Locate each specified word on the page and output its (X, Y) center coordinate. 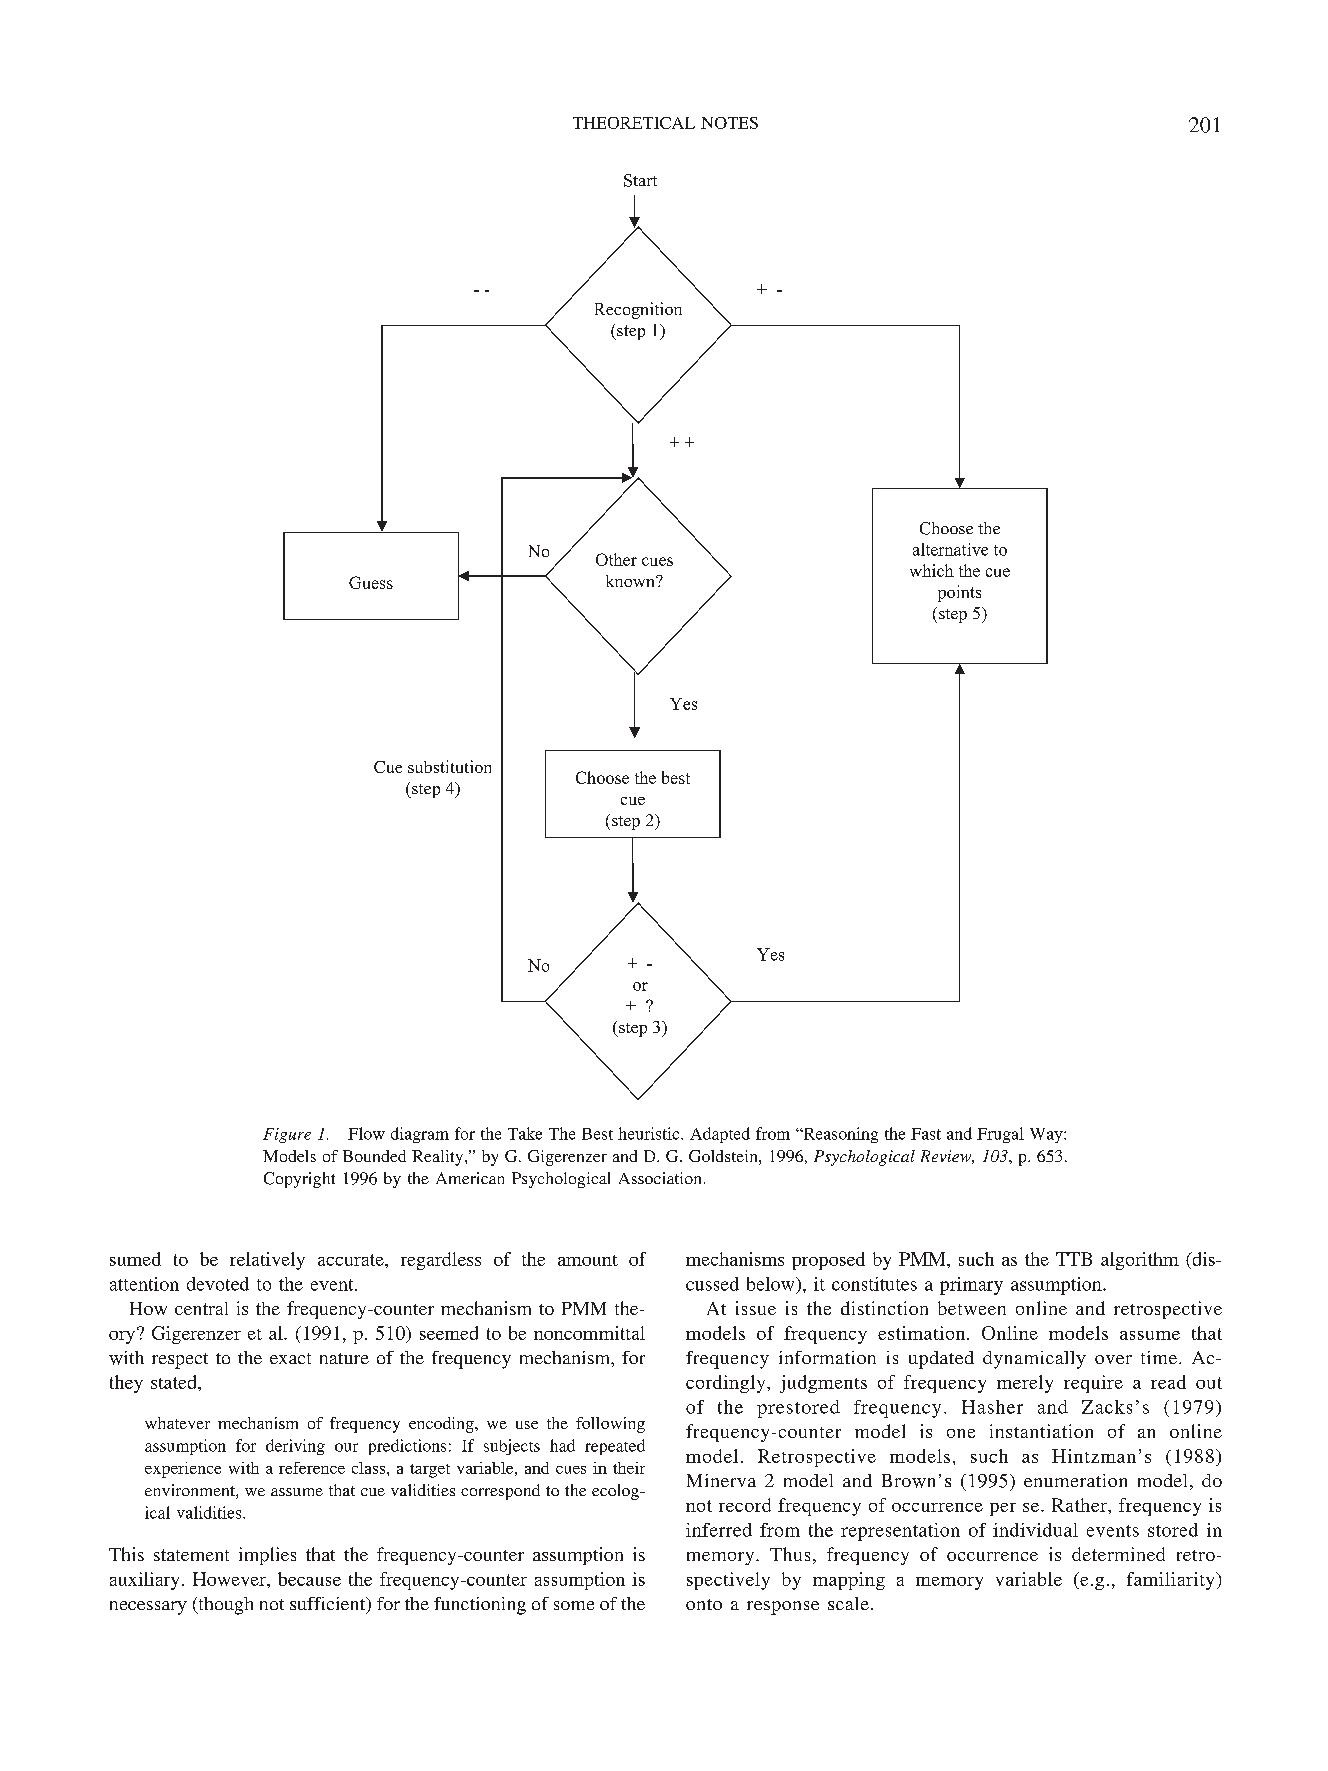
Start (640, 180)
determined (1118, 1554)
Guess (371, 582)
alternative (950, 549)
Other (616, 559)
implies (267, 1556)
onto (704, 1604)
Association (660, 1178)
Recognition (638, 310)
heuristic (650, 1133)
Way (1047, 1135)
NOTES (729, 123)
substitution (449, 766)
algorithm (1140, 1261)
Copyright (299, 1180)
